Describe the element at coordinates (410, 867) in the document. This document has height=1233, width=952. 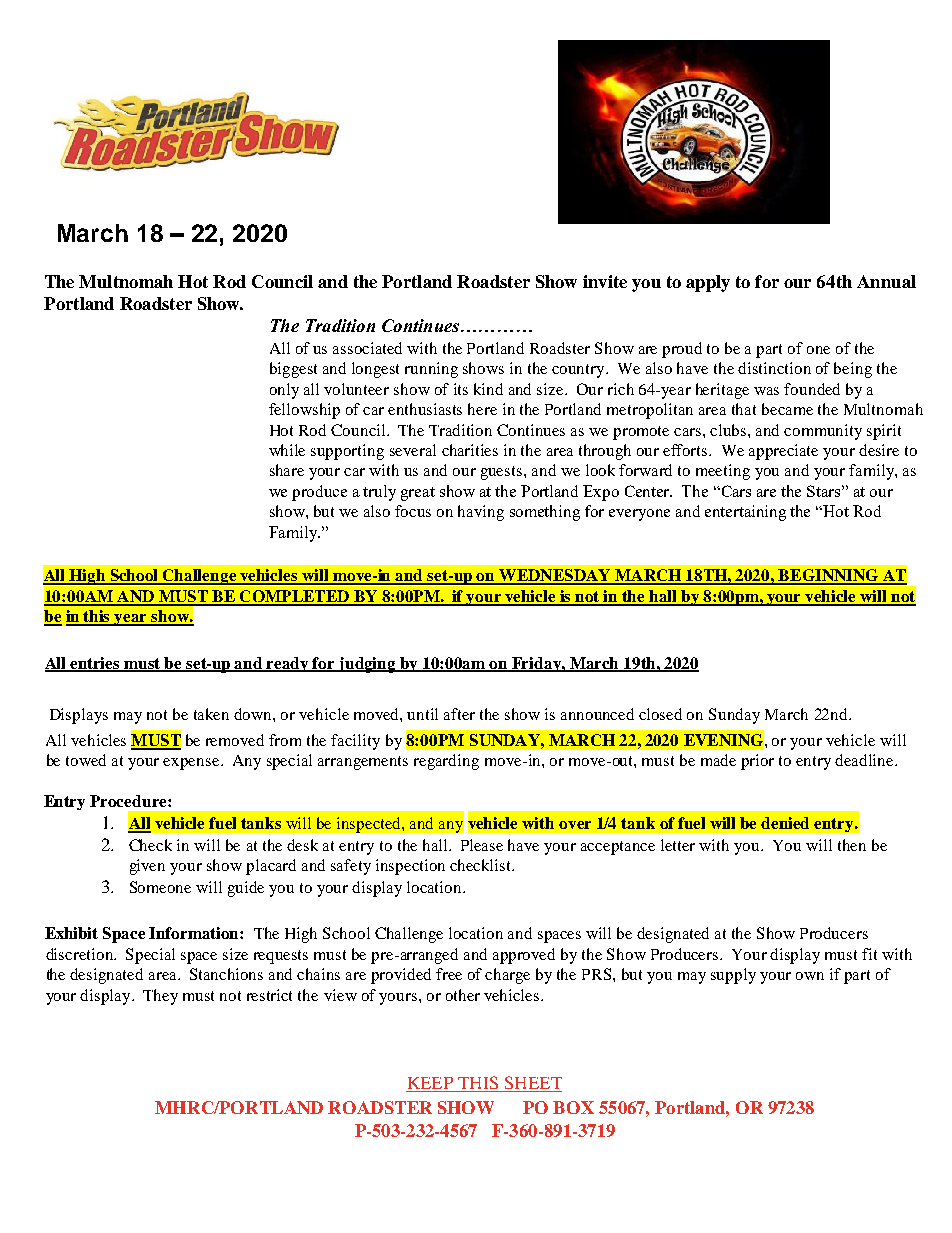
I see `inspection` at that location.
